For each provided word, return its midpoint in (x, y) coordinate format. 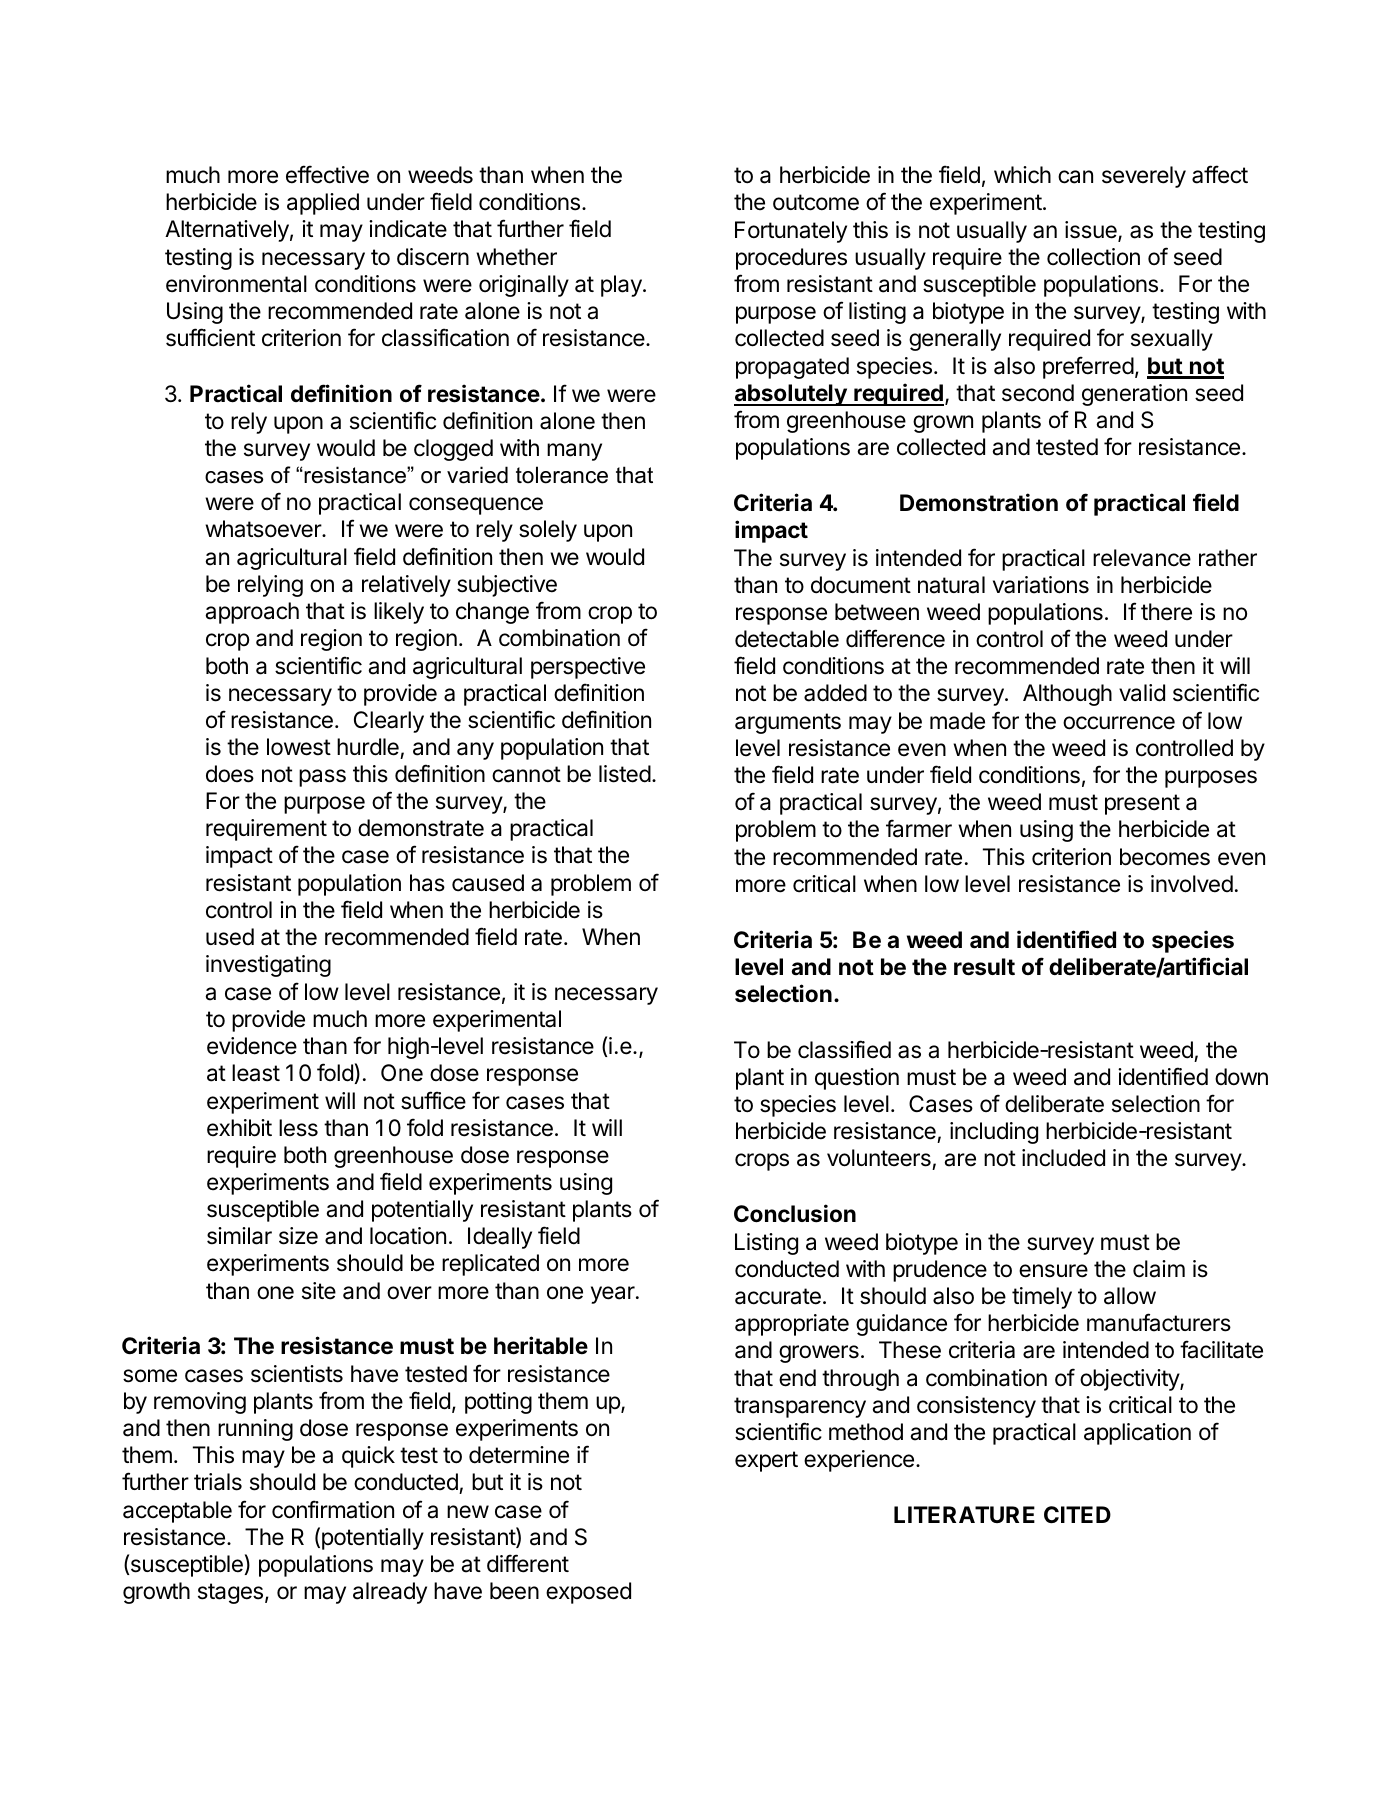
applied (323, 204)
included (1063, 1158)
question (857, 1079)
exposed (588, 1593)
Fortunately (791, 232)
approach (252, 613)
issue (1092, 231)
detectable (787, 639)
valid (1142, 693)
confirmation (333, 1509)
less (298, 1128)
